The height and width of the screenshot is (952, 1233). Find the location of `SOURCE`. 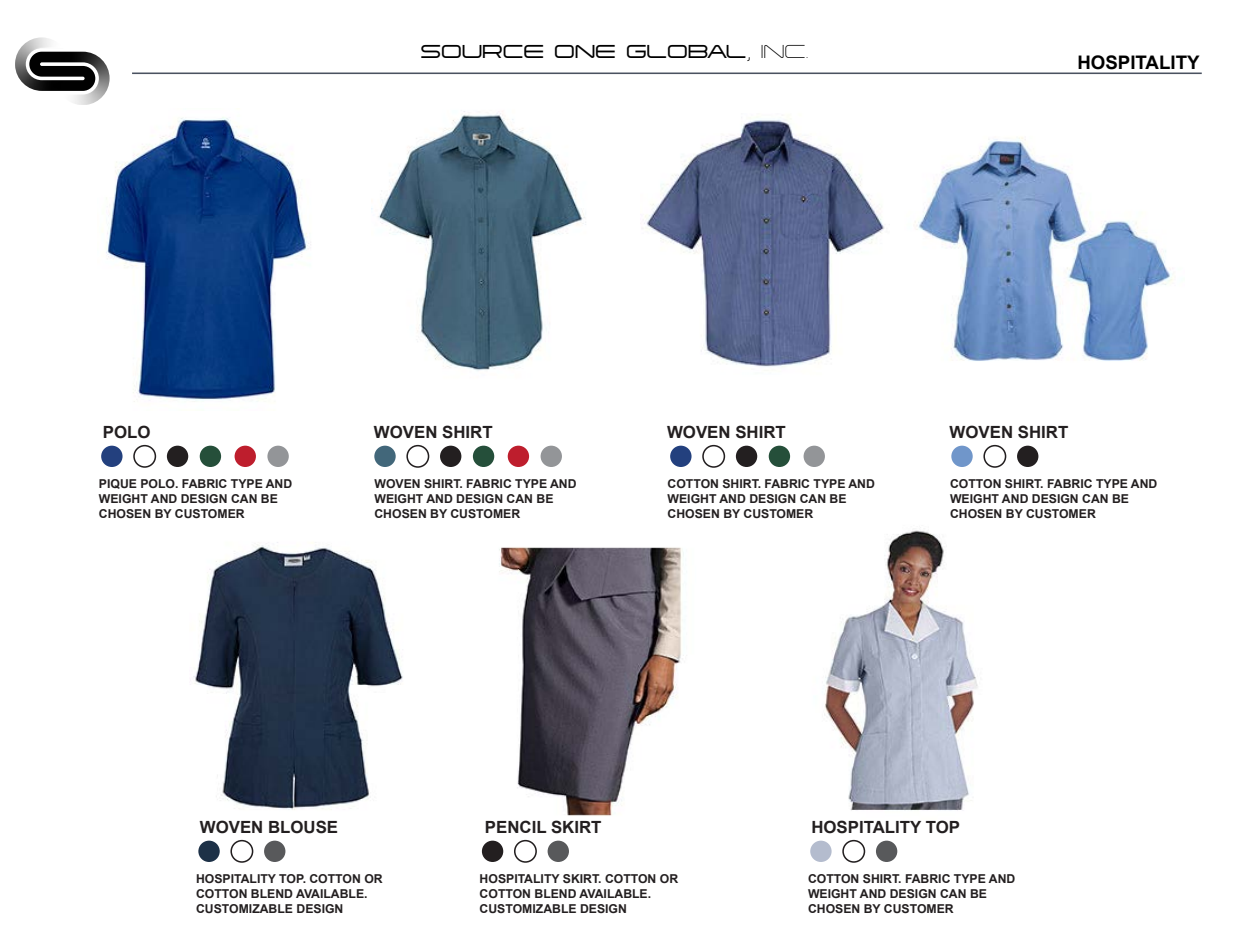

SOURCE is located at coordinates (482, 51).
